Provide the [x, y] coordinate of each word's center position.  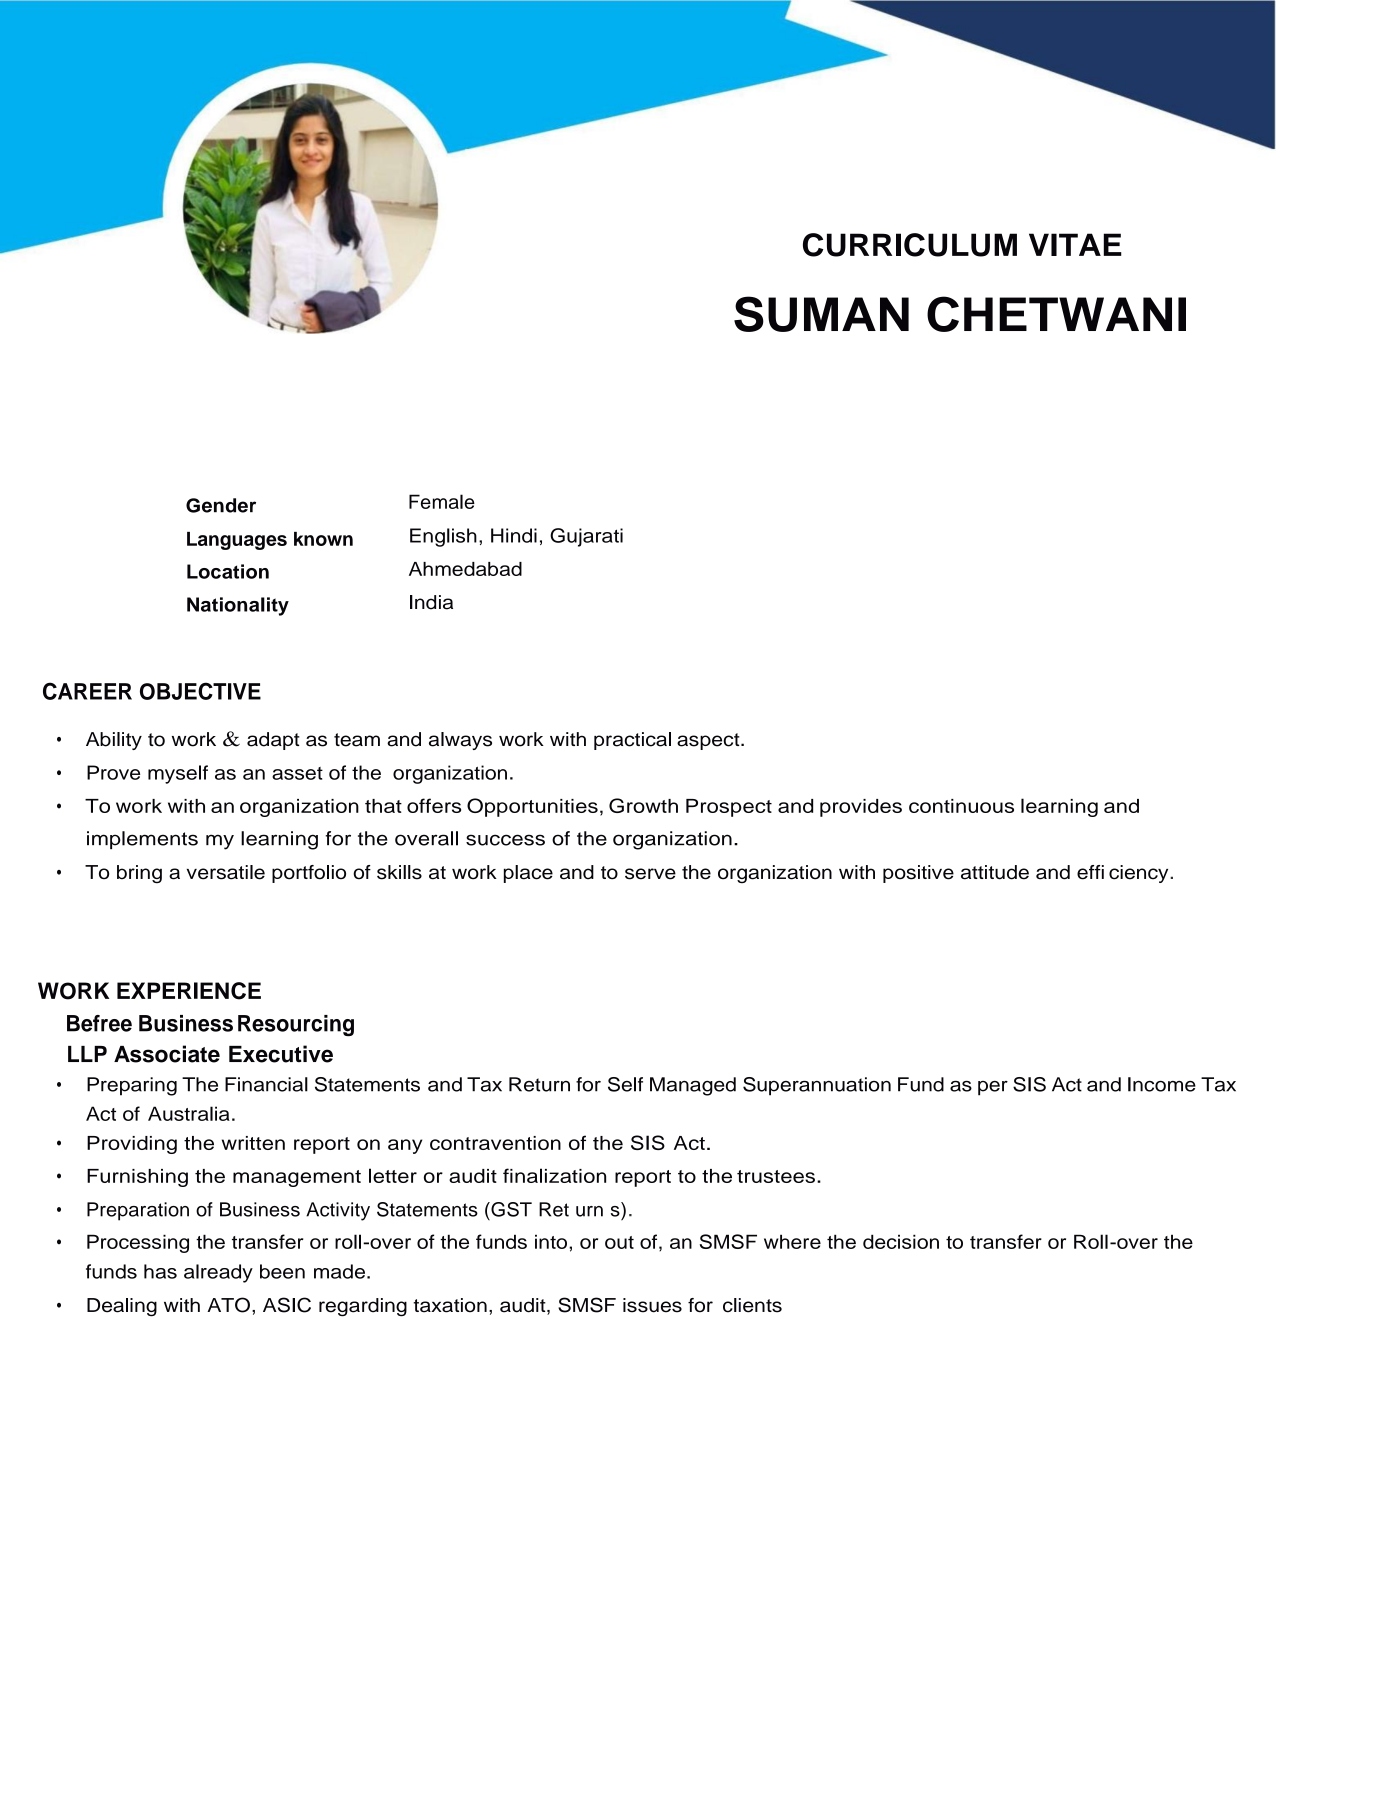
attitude [995, 872]
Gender [221, 505]
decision [901, 1241]
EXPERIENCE [189, 991]
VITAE [1075, 244]
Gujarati [586, 537]
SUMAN [821, 314]
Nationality [238, 606]
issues [652, 1305]
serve [650, 874]
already [218, 1273]
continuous [961, 806]
